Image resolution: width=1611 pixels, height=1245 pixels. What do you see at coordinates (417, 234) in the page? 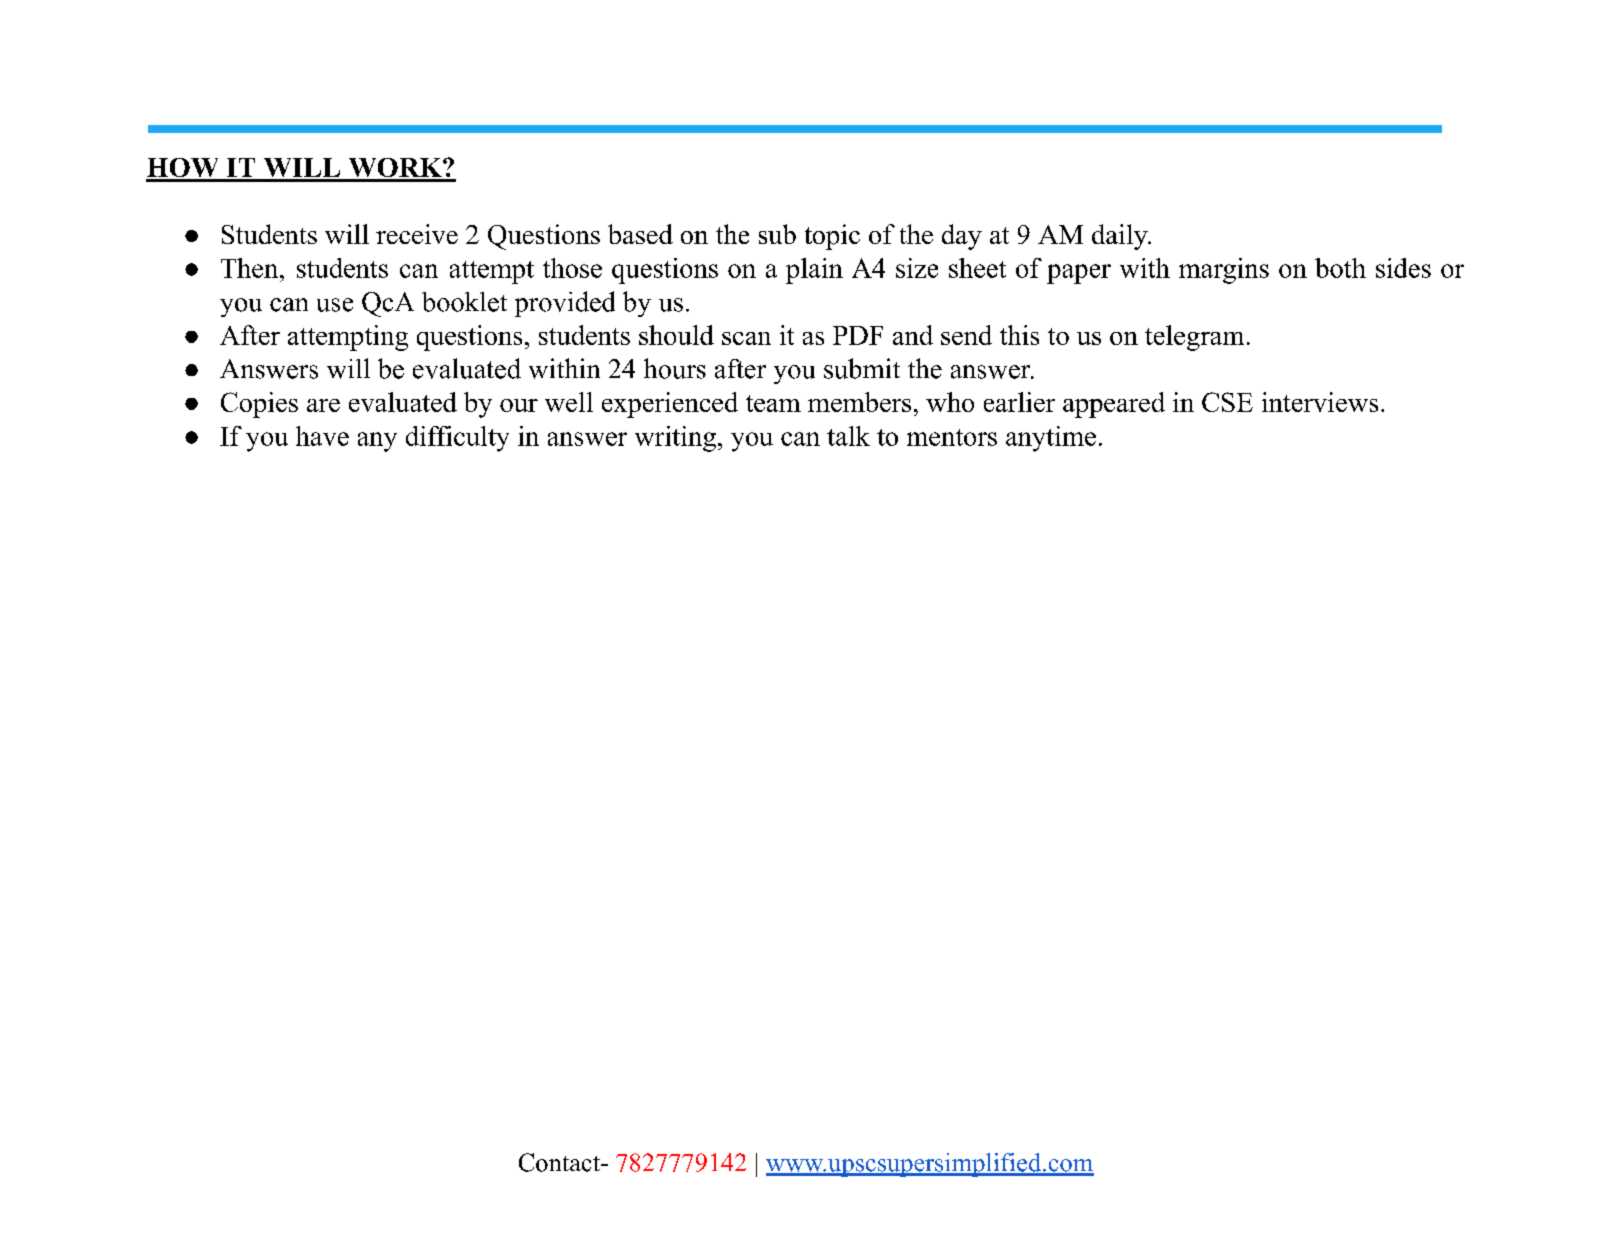
I see `receive` at bounding box center [417, 234].
